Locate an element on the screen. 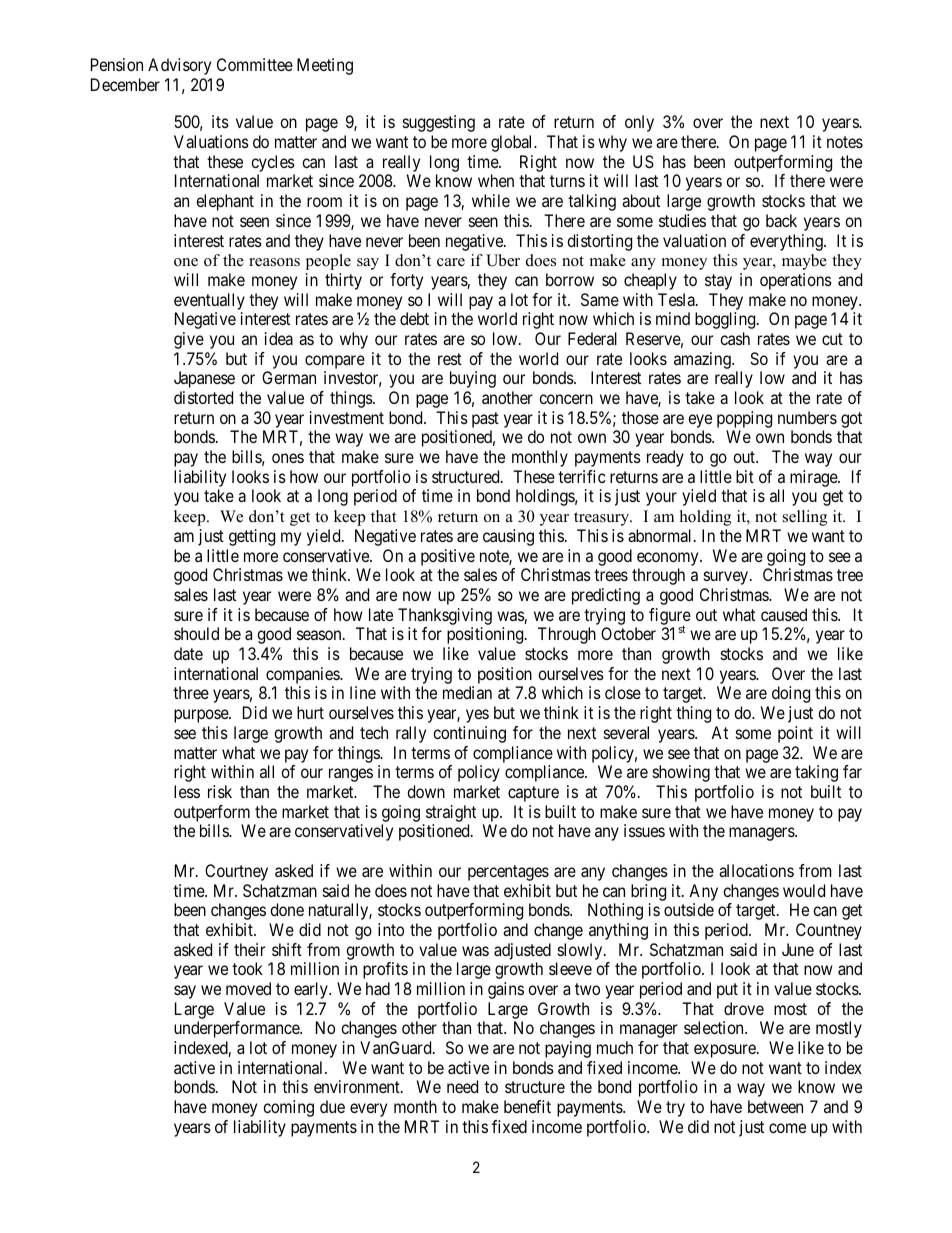 The height and width of the screenshot is (1233, 952). straight is located at coordinates (451, 813).
